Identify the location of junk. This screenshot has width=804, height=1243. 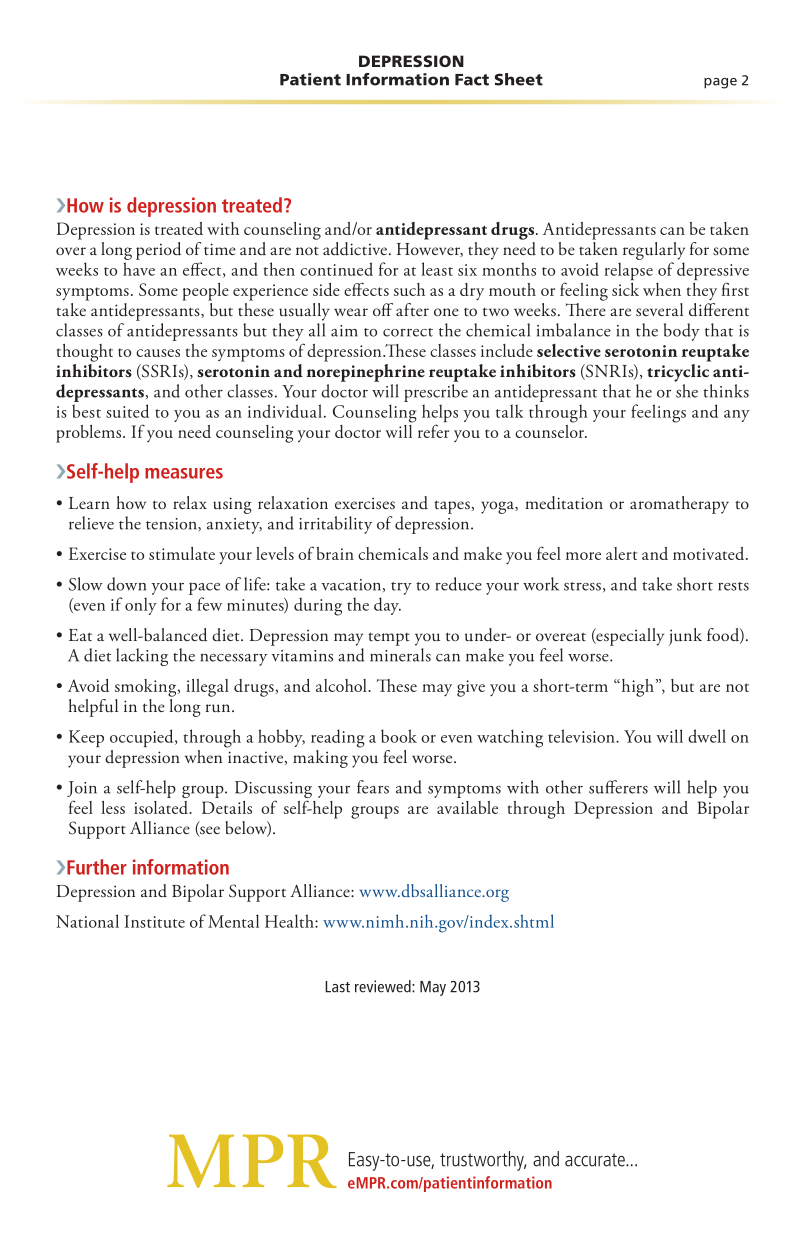
(685, 637).
